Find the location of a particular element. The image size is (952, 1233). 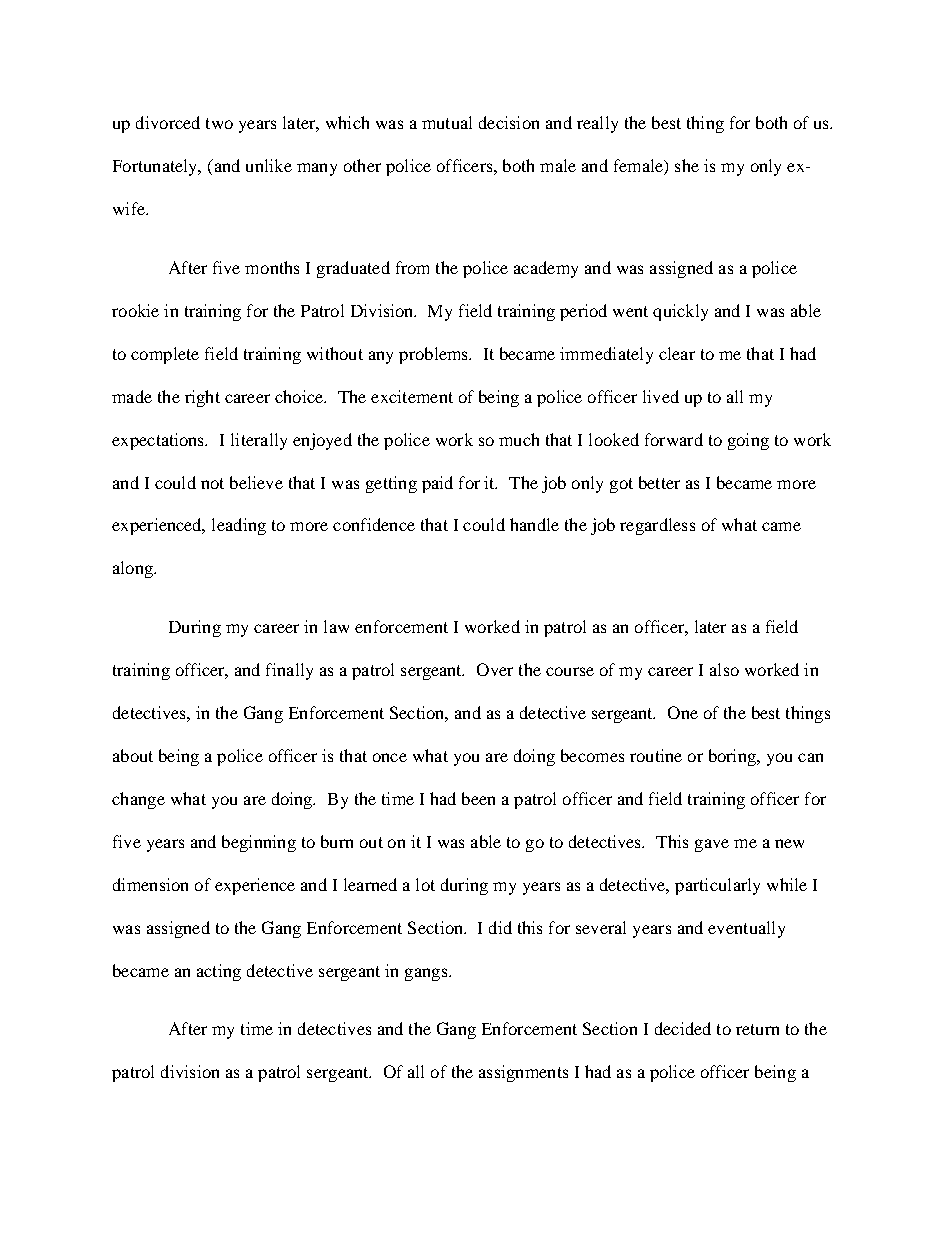

mutual is located at coordinates (447, 122).
